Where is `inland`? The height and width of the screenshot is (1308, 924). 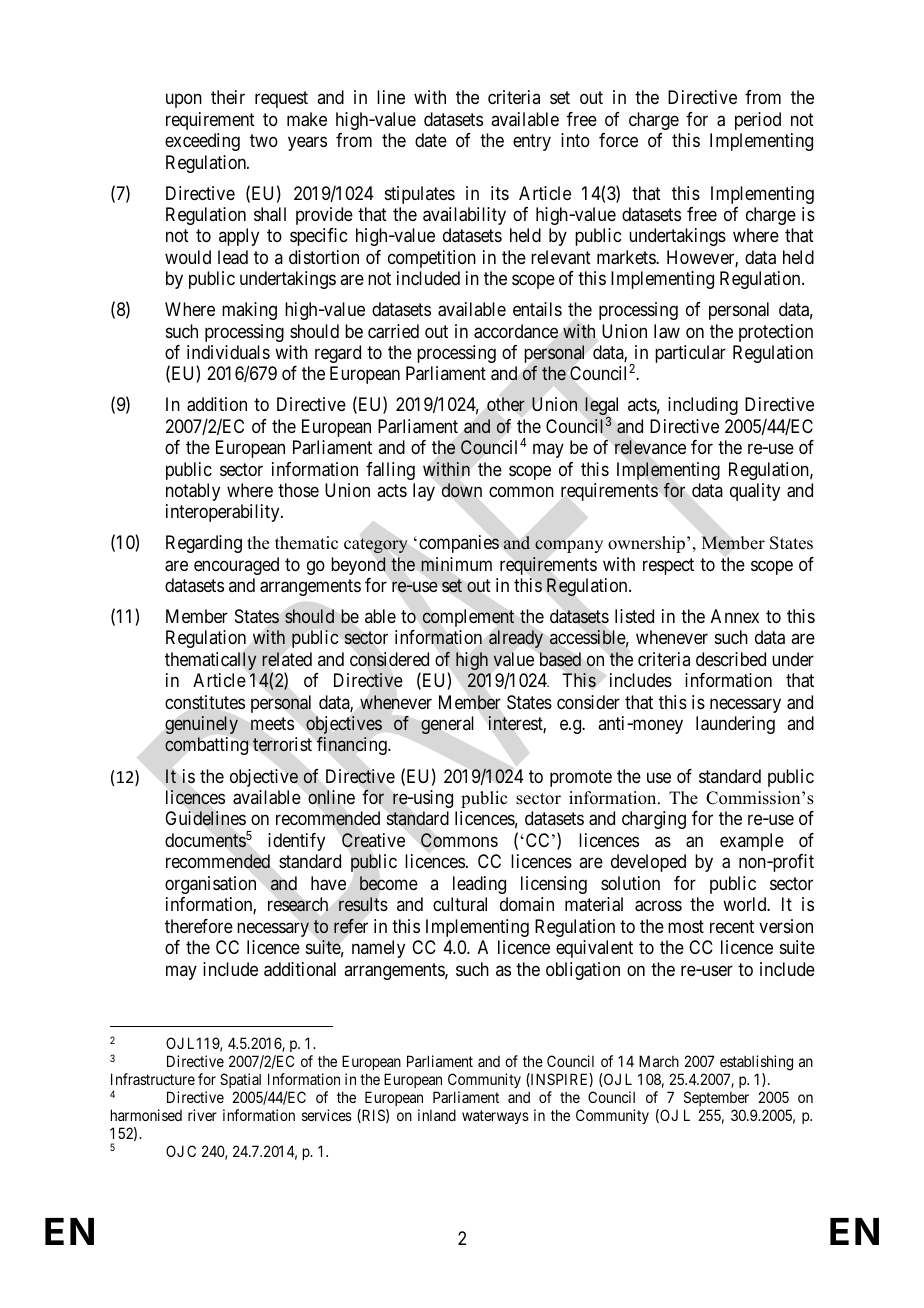 inland is located at coordinates (437, 1115).
